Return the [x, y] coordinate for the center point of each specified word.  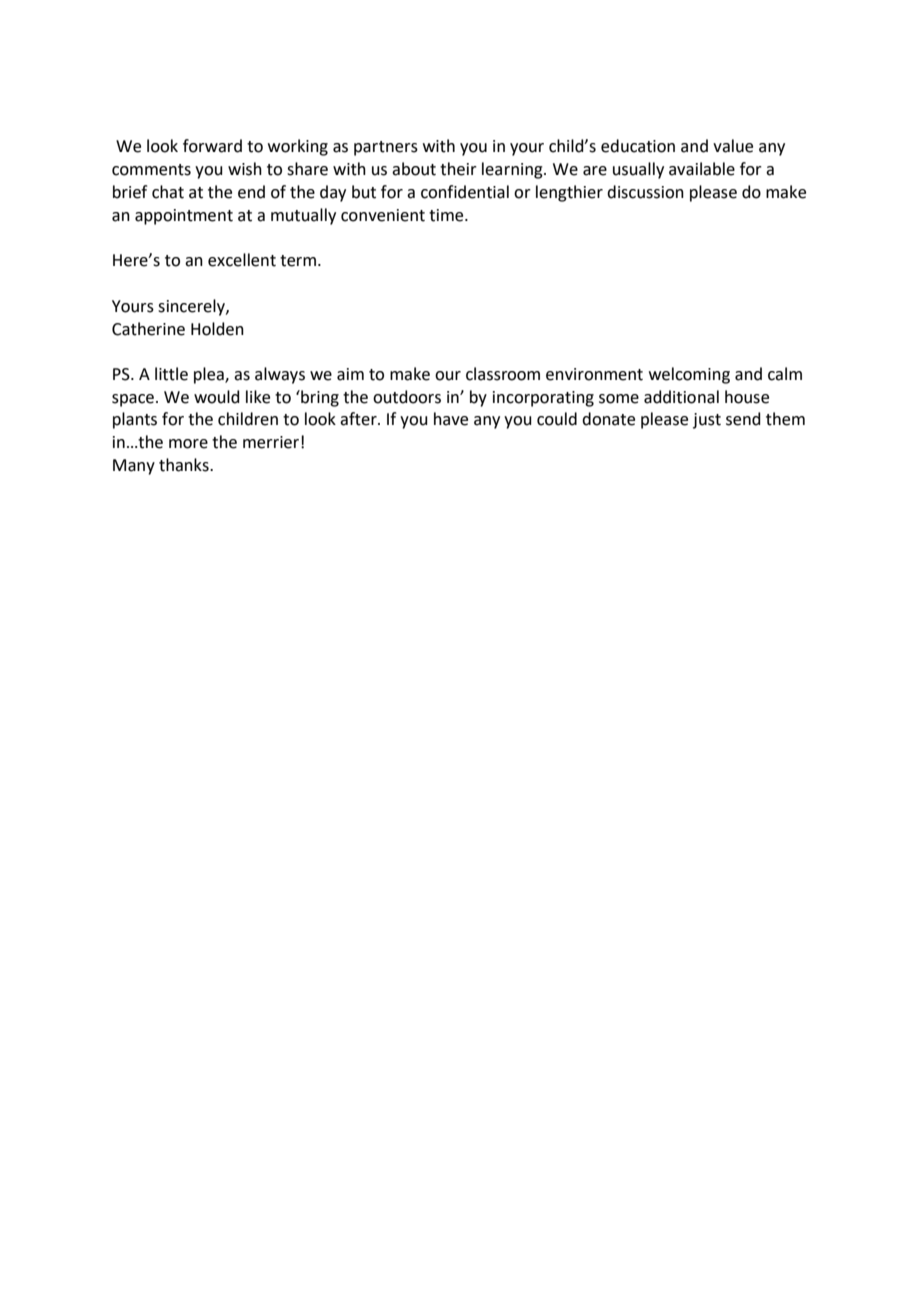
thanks [185, 465]
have [451, 419]
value [733, 146]
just [707, 421]
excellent [242, 260]
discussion [645, 192]
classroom [503, 374]
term [299, 261]
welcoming [689, 375]
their [458, 169]
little [171, 374]
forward [212, 146]
